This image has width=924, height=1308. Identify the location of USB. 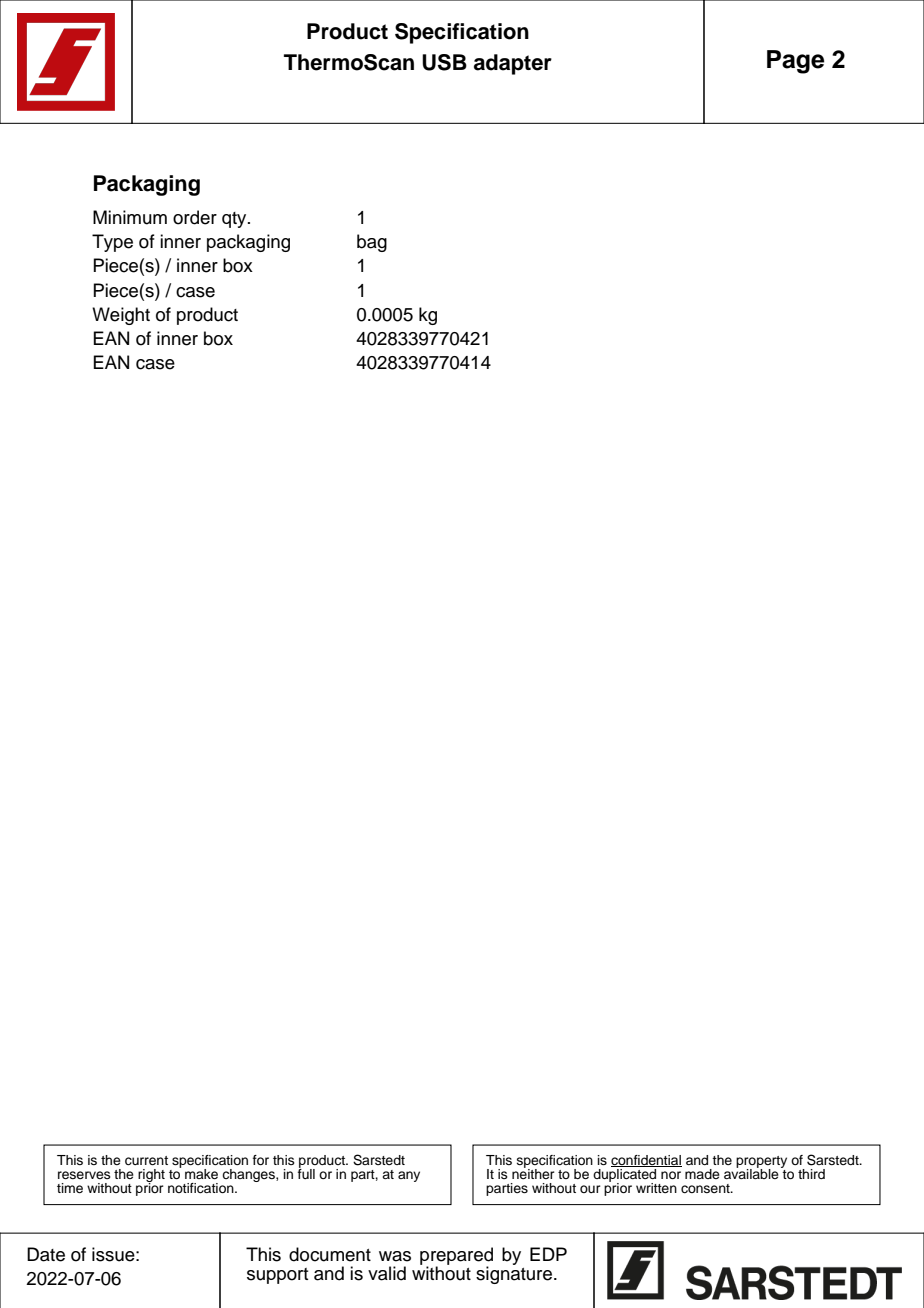
(444, 62).
